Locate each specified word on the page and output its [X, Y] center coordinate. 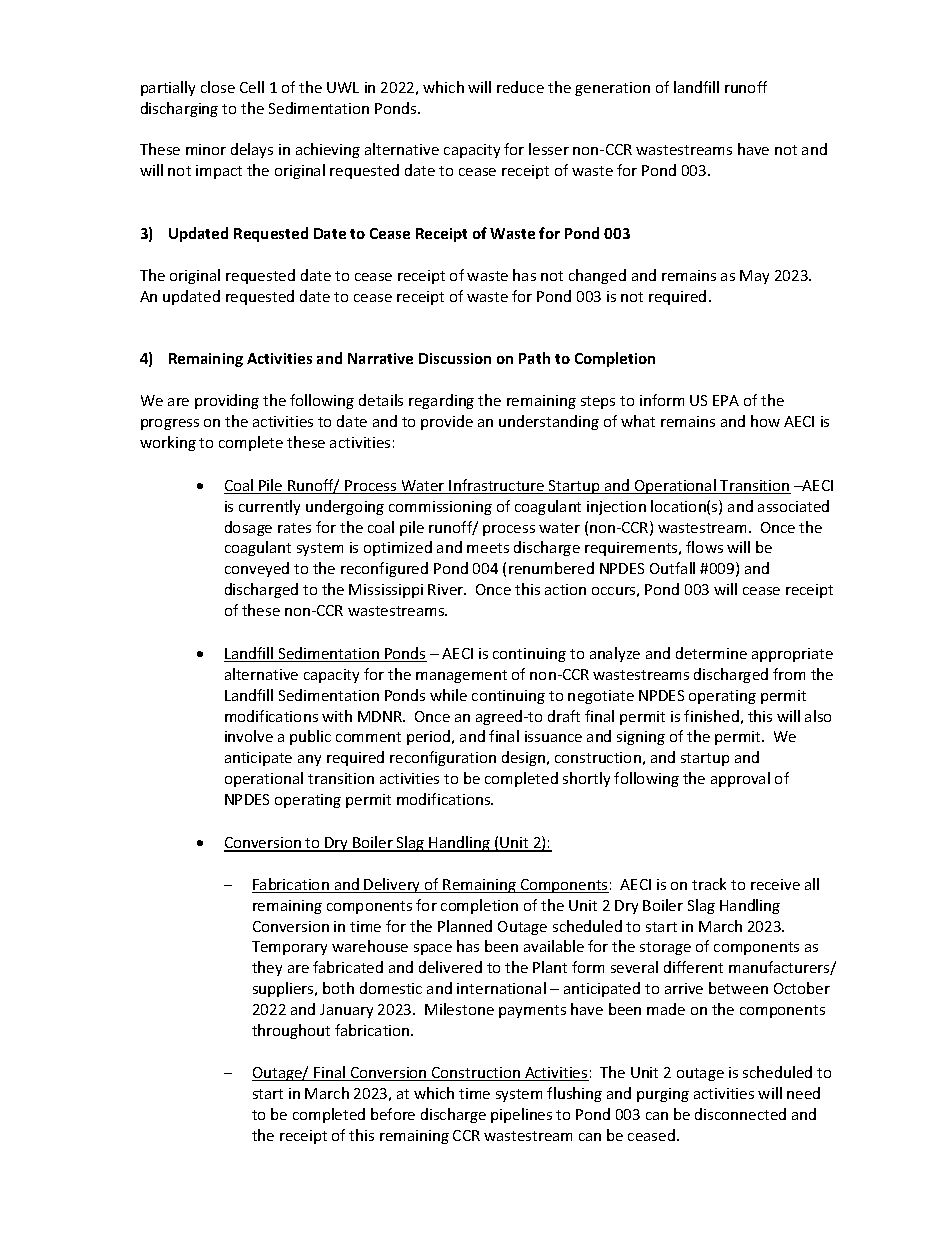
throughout [291, 1031]
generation [612, 89]
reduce [520, 87]
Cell [252, 87]
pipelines [521, 1115]
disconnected [740, 1114]
